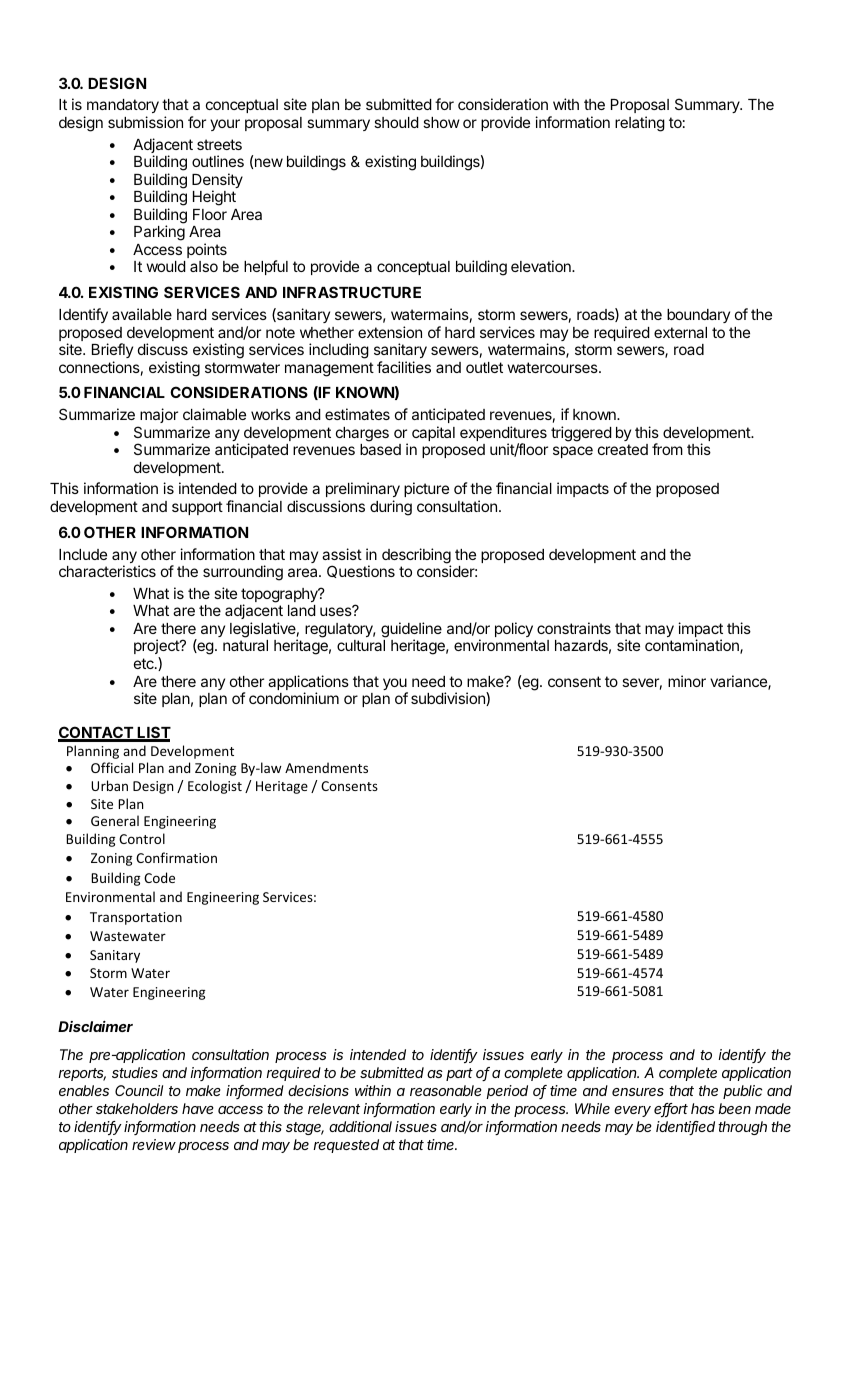 The height and width of the image is (1400, 849). I want to click on Code, so click(159, 877).
